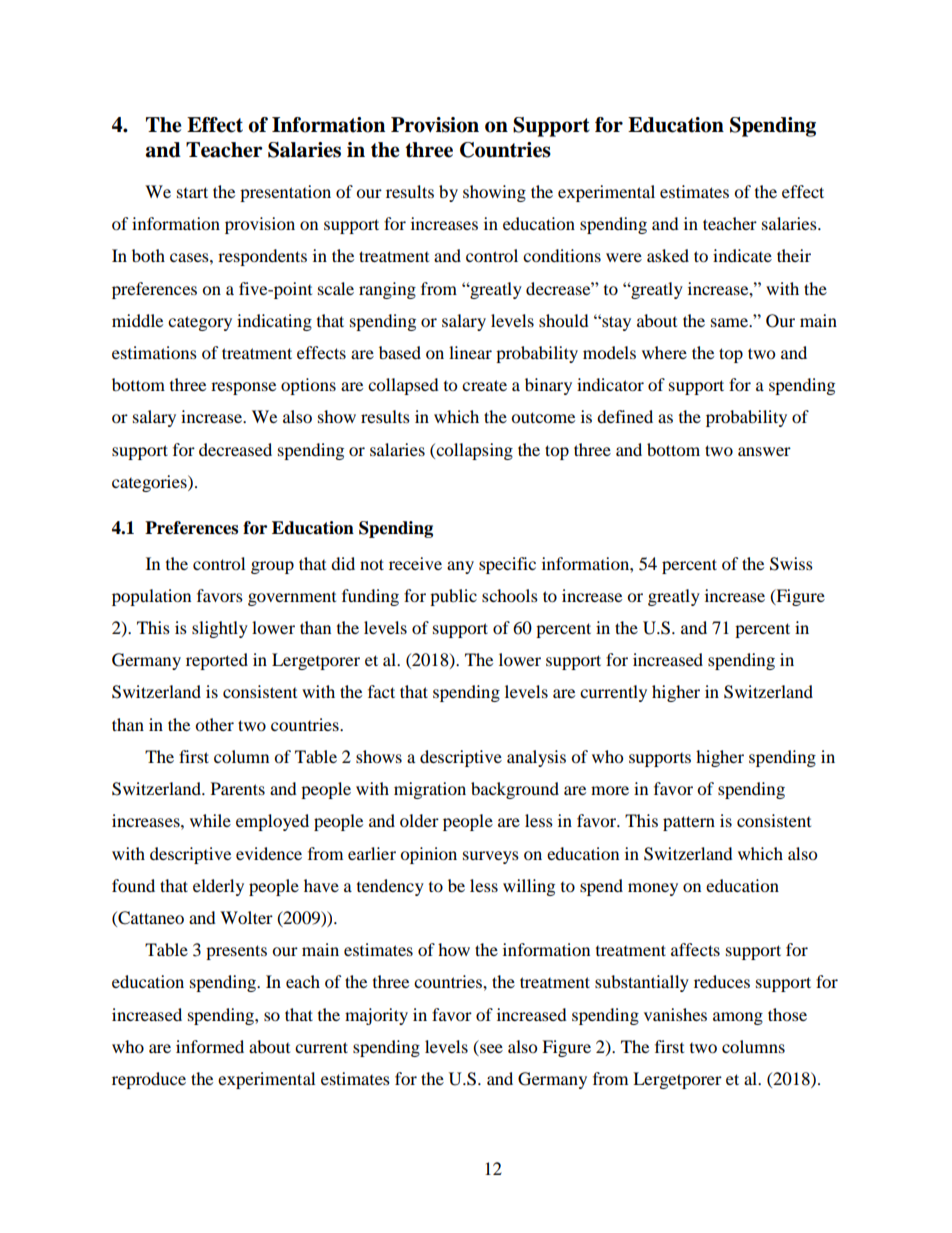 Image resolution: width=952 pixels, height=1233 pixels. Describe the element at coordinates (742, 255) in the screenshot. I see `indicate` at that location.
